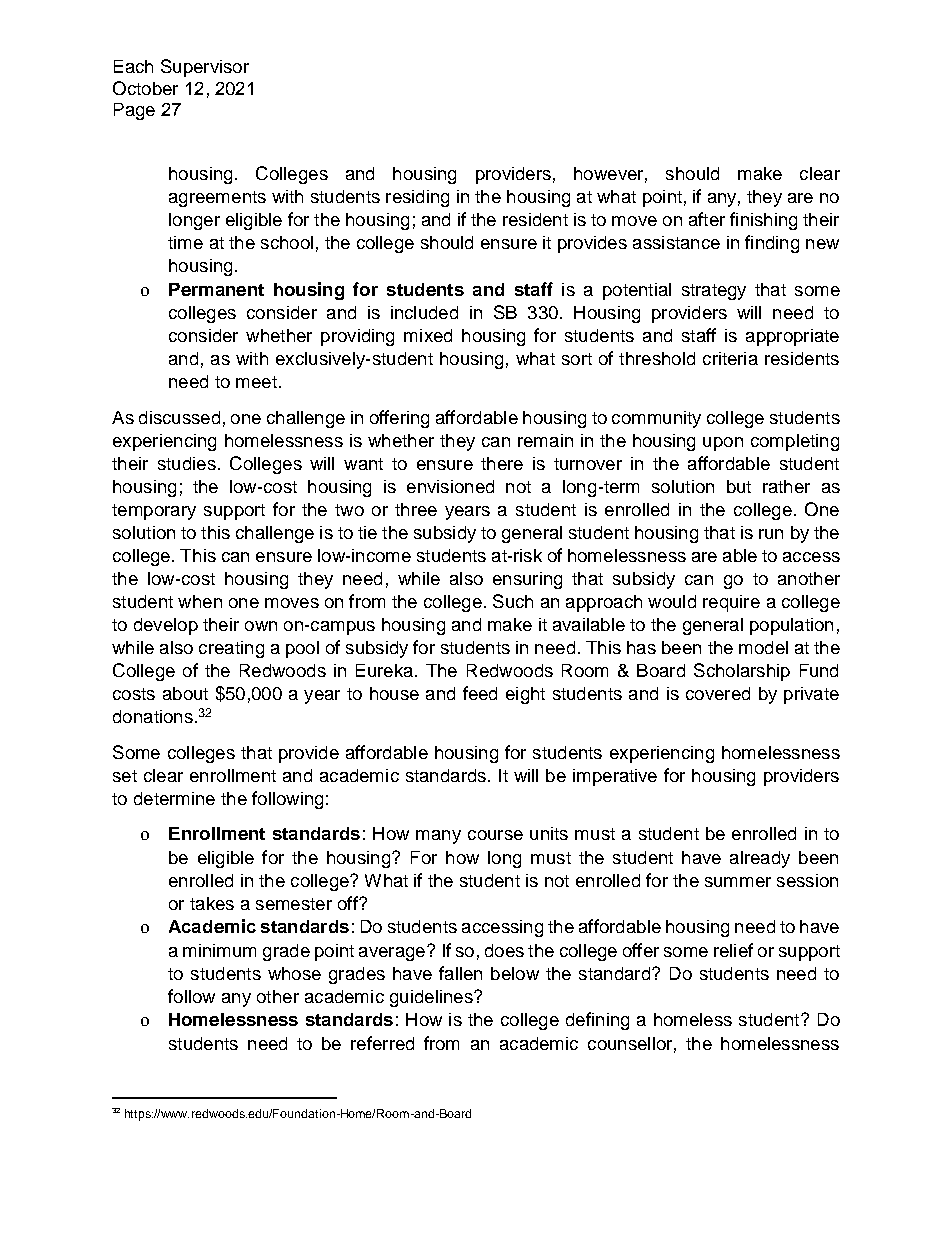 This page has height=1233, width=952. I want to click on remain, so click(545, 440).
